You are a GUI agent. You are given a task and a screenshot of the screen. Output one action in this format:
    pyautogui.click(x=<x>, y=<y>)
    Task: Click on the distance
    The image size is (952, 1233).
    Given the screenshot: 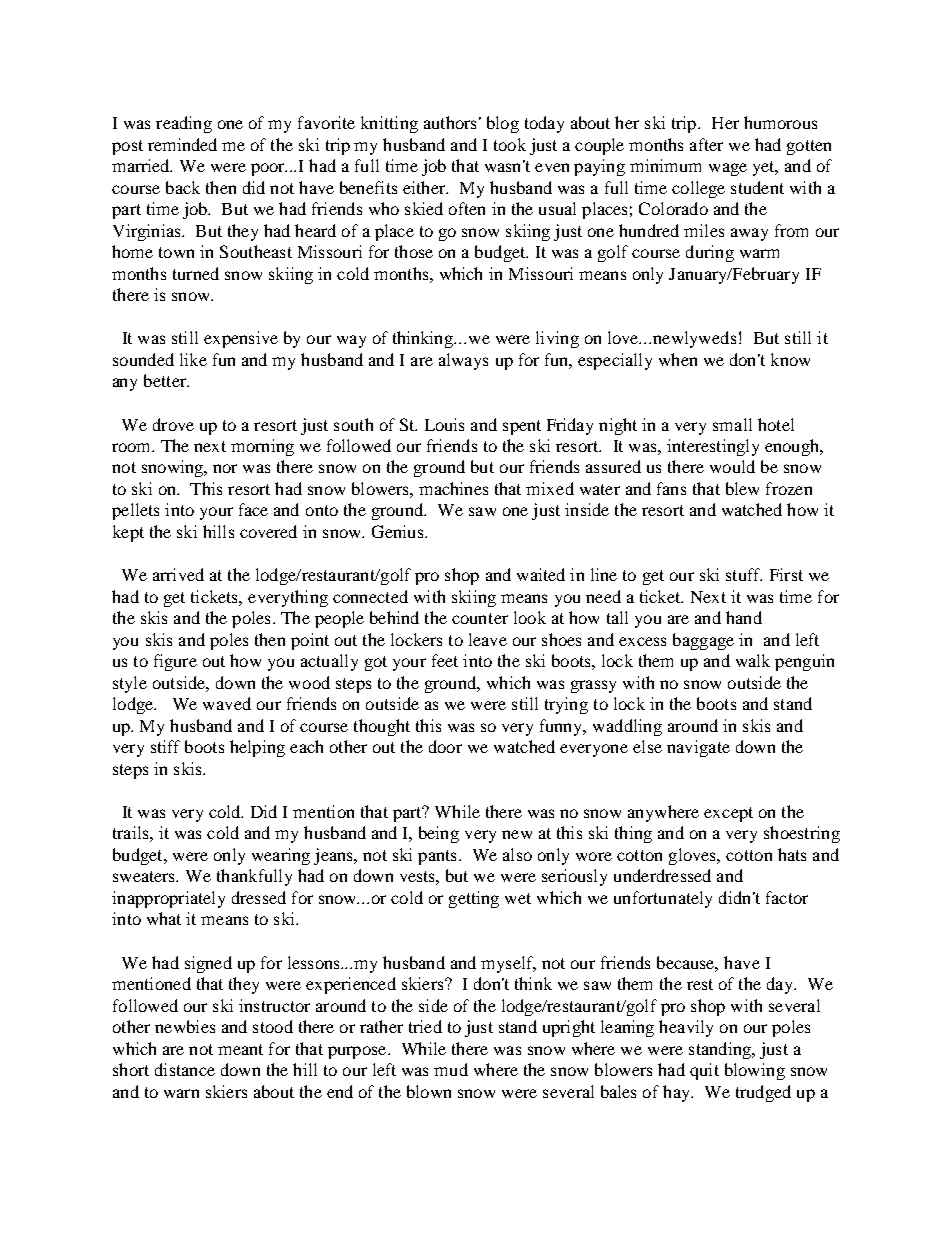 What is the action you would take?
    pyautogui.click(x=185, y=1069)
